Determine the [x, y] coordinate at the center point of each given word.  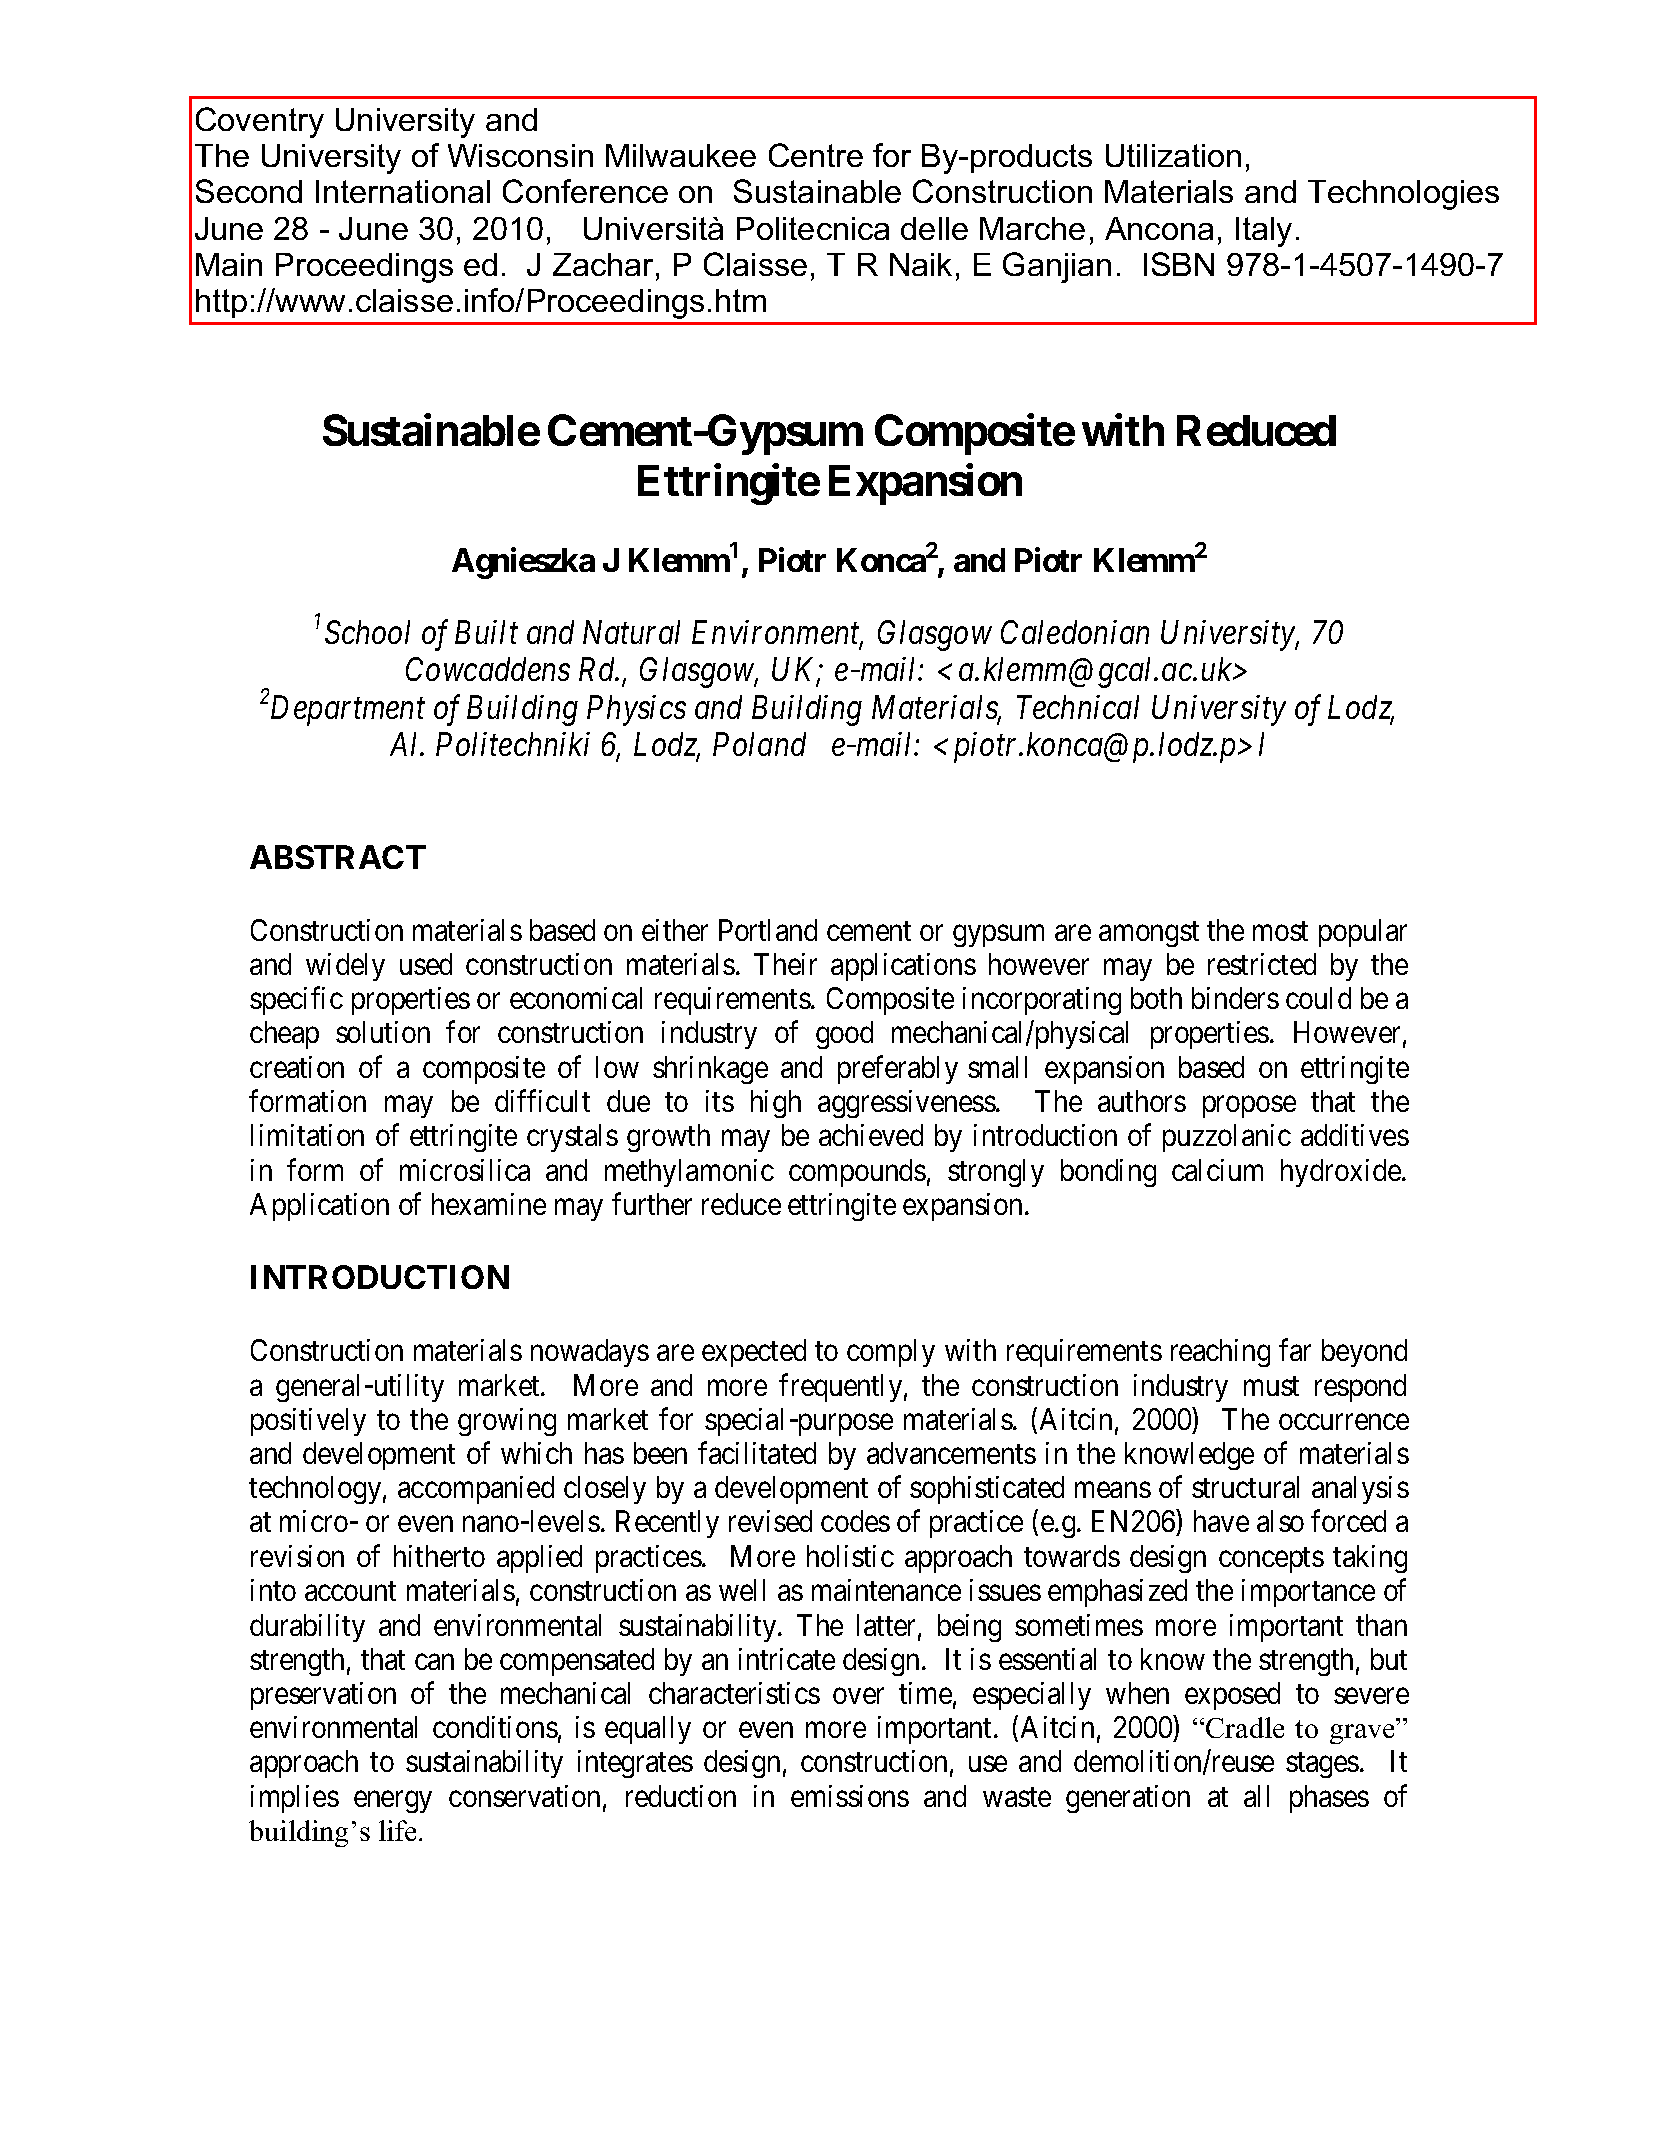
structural [1245, 1487]
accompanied [476, 1490]
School [367, 632]
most [1280, 931]
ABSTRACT [338, 857]
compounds [857, 1173]
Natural [631, 632]
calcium [1217, 1170]
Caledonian [1075, 632]
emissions [850, 1796]
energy [393, 1802]
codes [855, 1521]
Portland [768, 930]
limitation [307, 1135]
